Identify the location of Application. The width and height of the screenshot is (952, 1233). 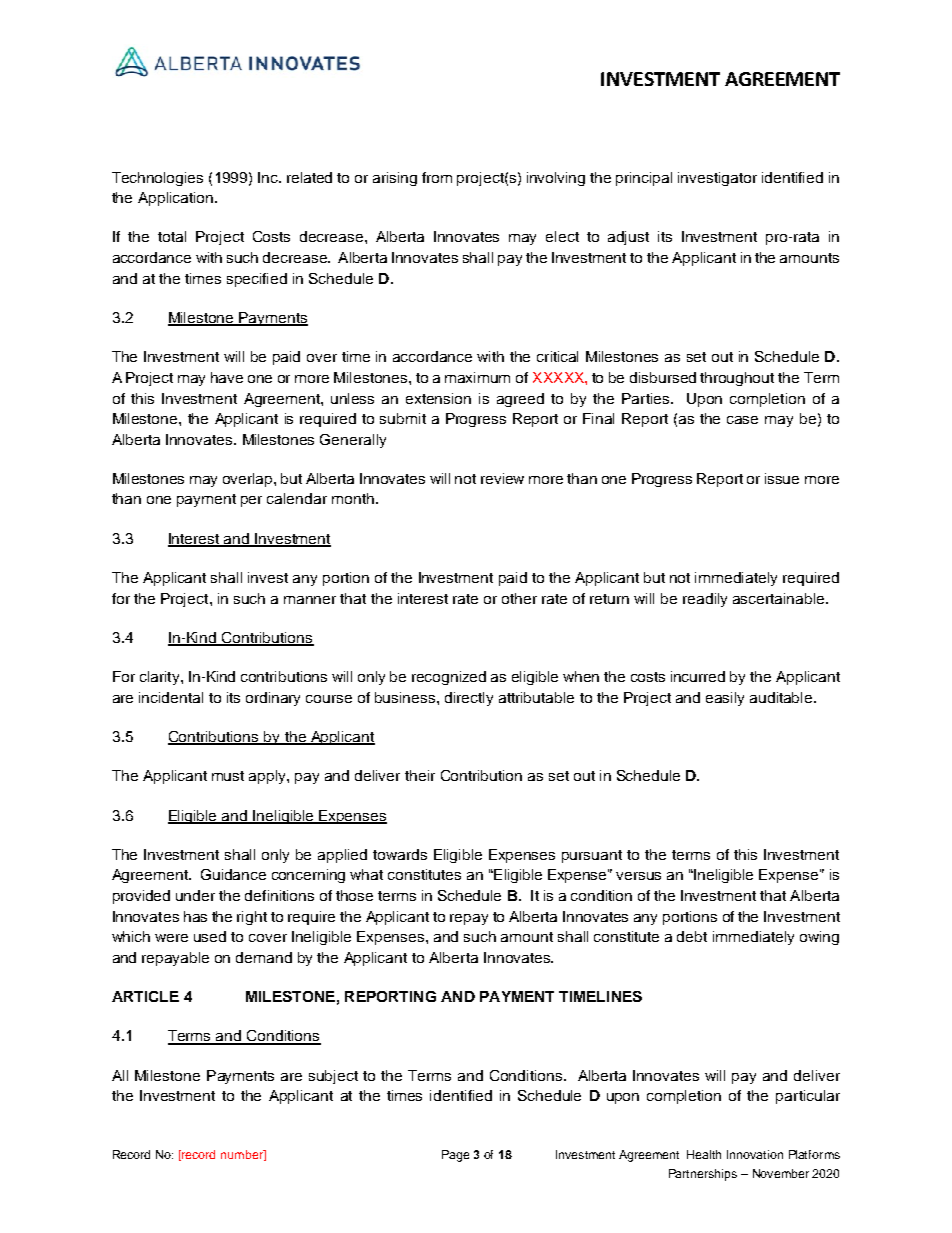
(175, 199).
